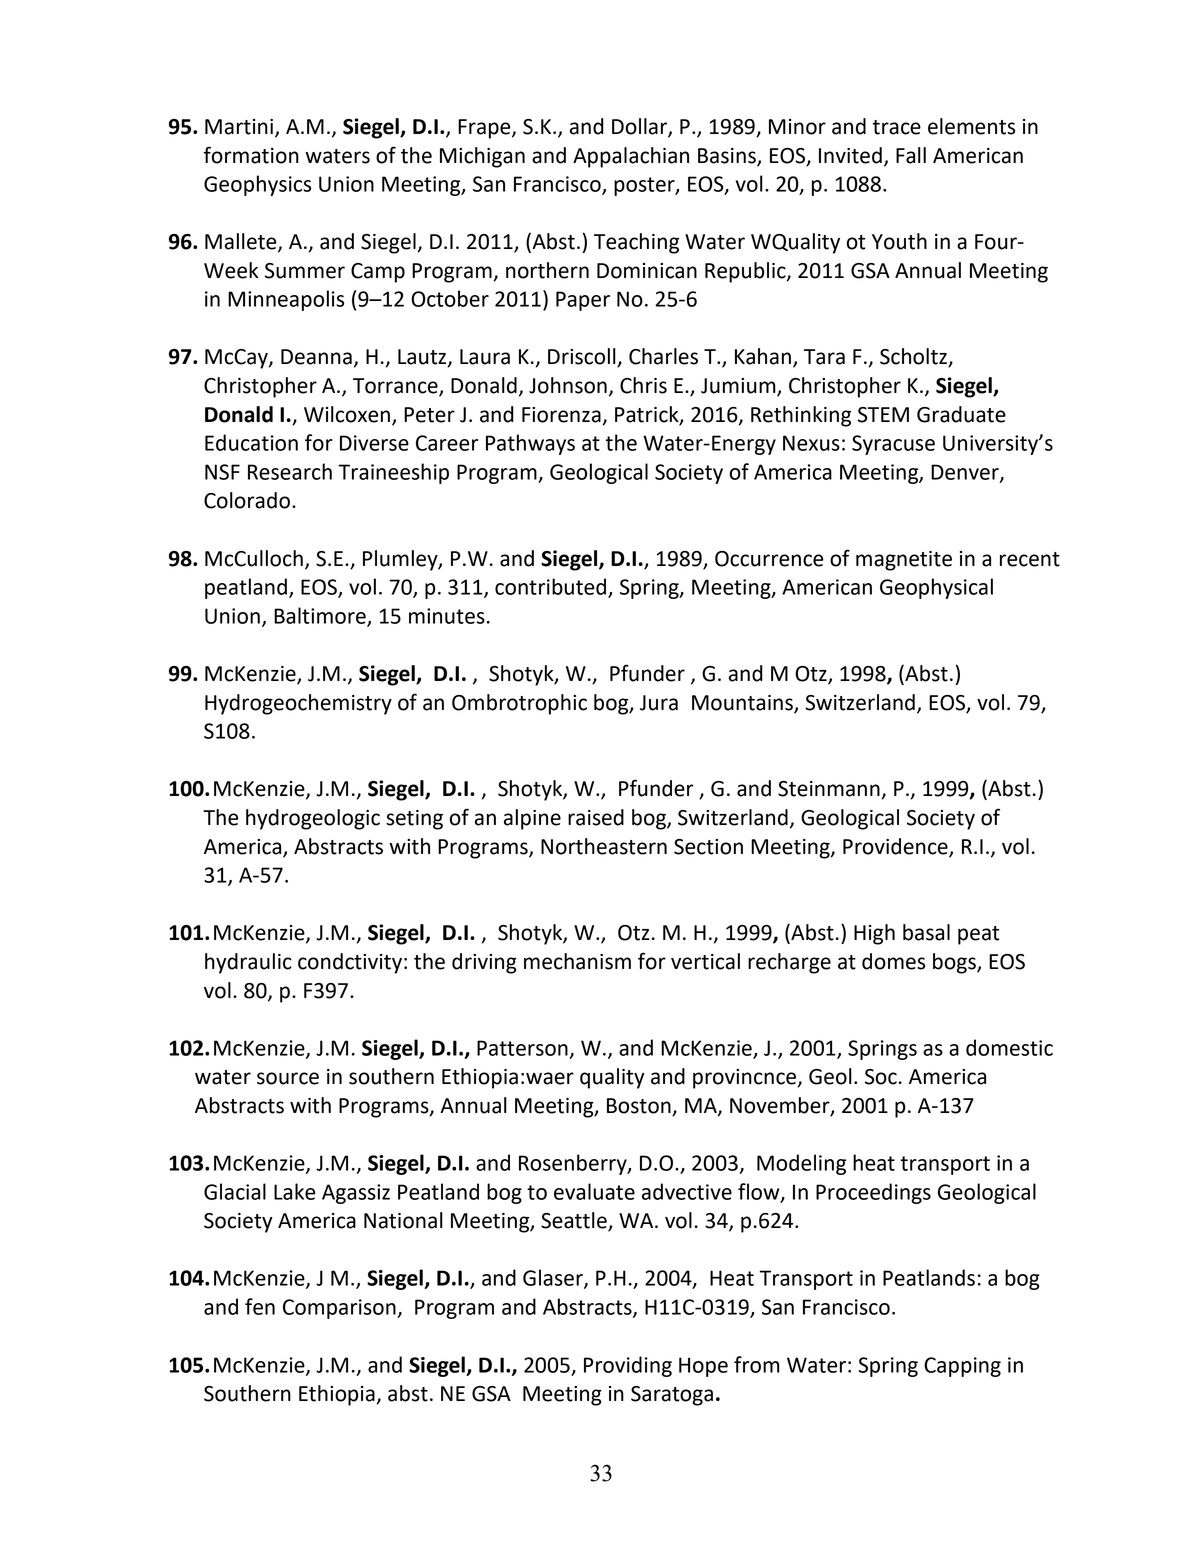 This screenshot has height=1557, width=1203. What do you see at coordinates (321, 616) in the screenshot?
I see `Baltimore` at bounding box center [321, 616].
